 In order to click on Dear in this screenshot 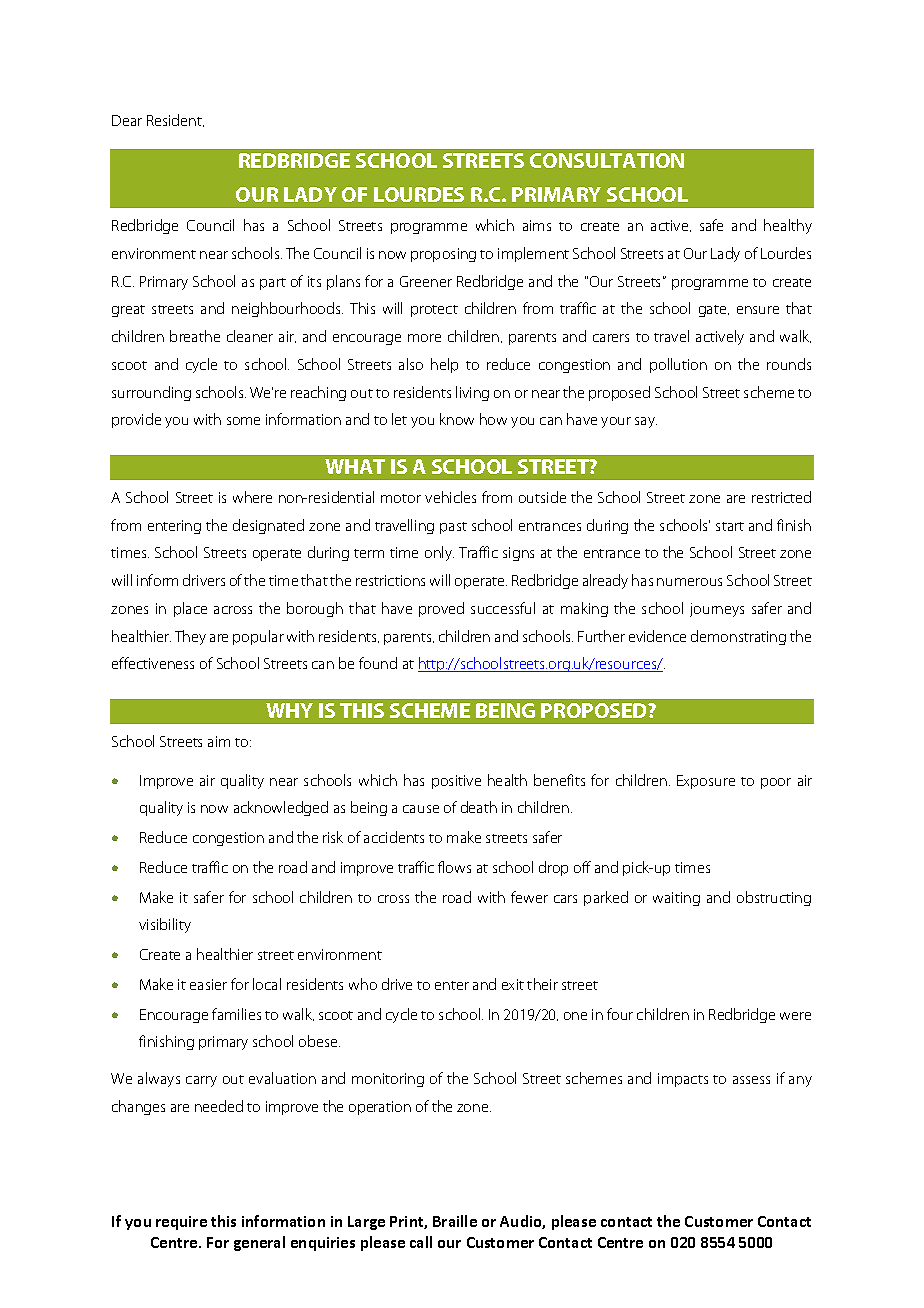, I will do `click(127, 120)`.
